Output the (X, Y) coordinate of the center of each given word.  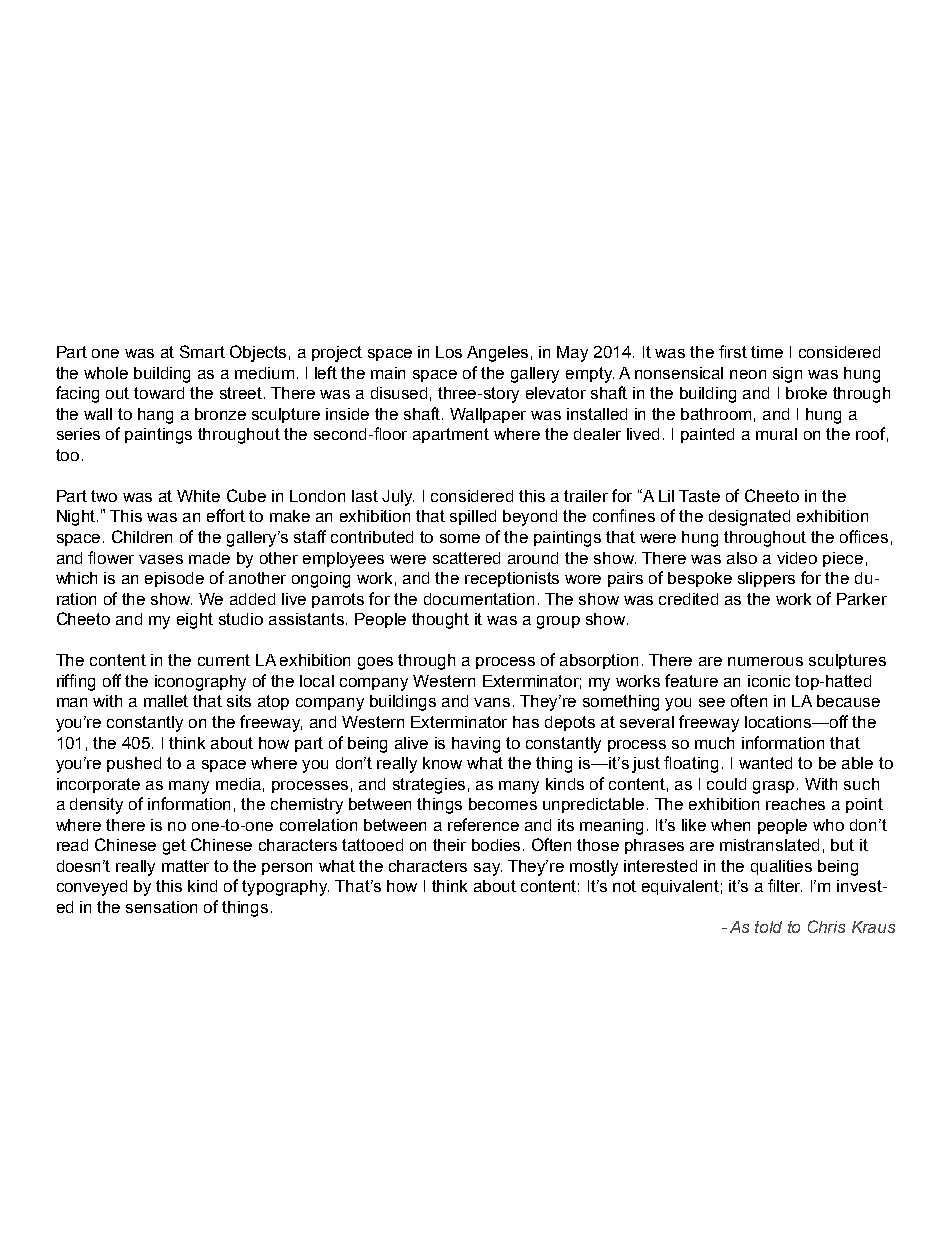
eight (195, 621)
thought (440, 621)
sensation (161, 907)
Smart (202, 351)
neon (748, 374)
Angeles (497, 354)
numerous (765, 661)
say (488, 869)
